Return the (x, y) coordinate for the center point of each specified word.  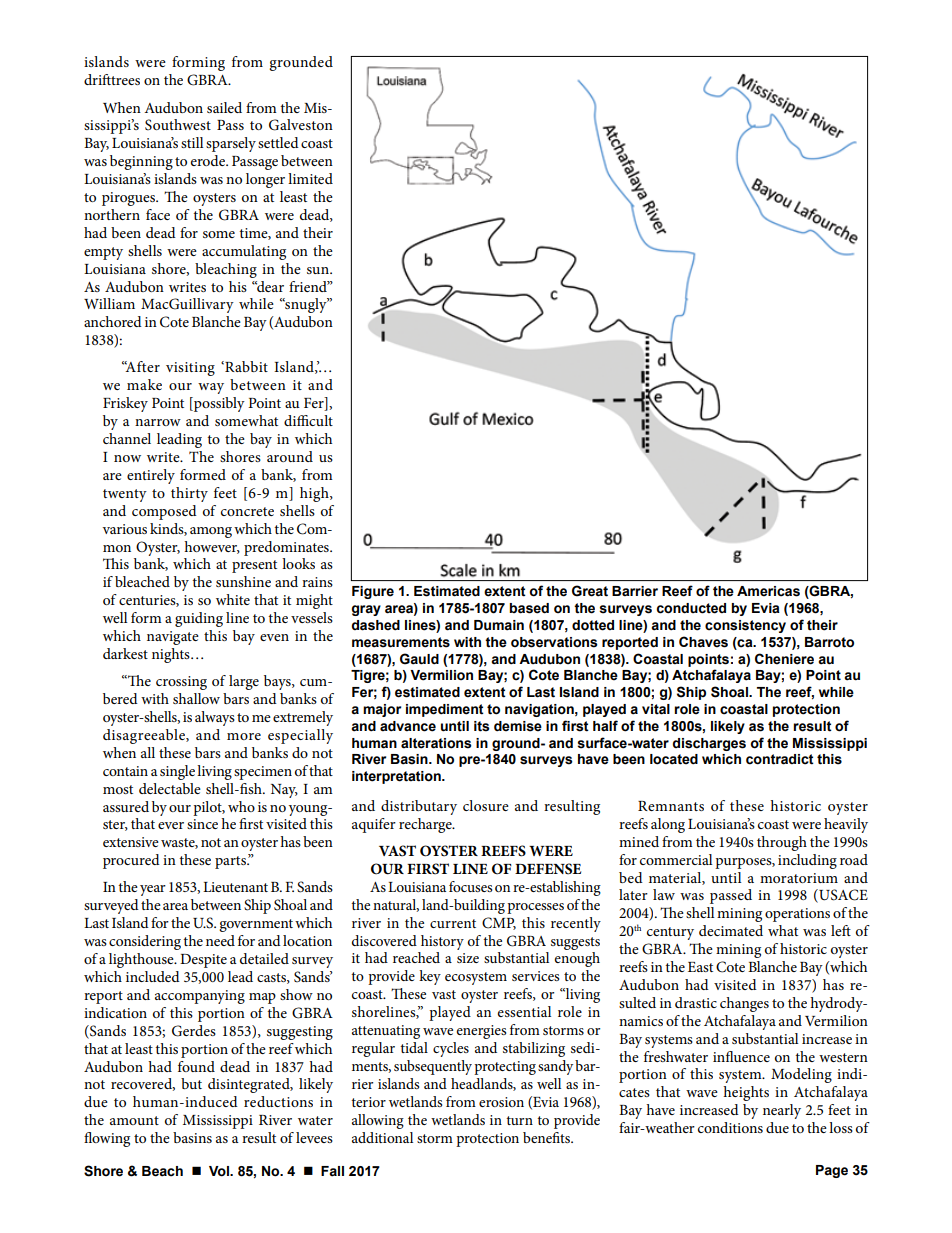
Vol (220, 1171)
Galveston (301, 125)
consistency (745, 626)
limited (310, 178)
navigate (173, 638)
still (192, 142)
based (529, 608)
